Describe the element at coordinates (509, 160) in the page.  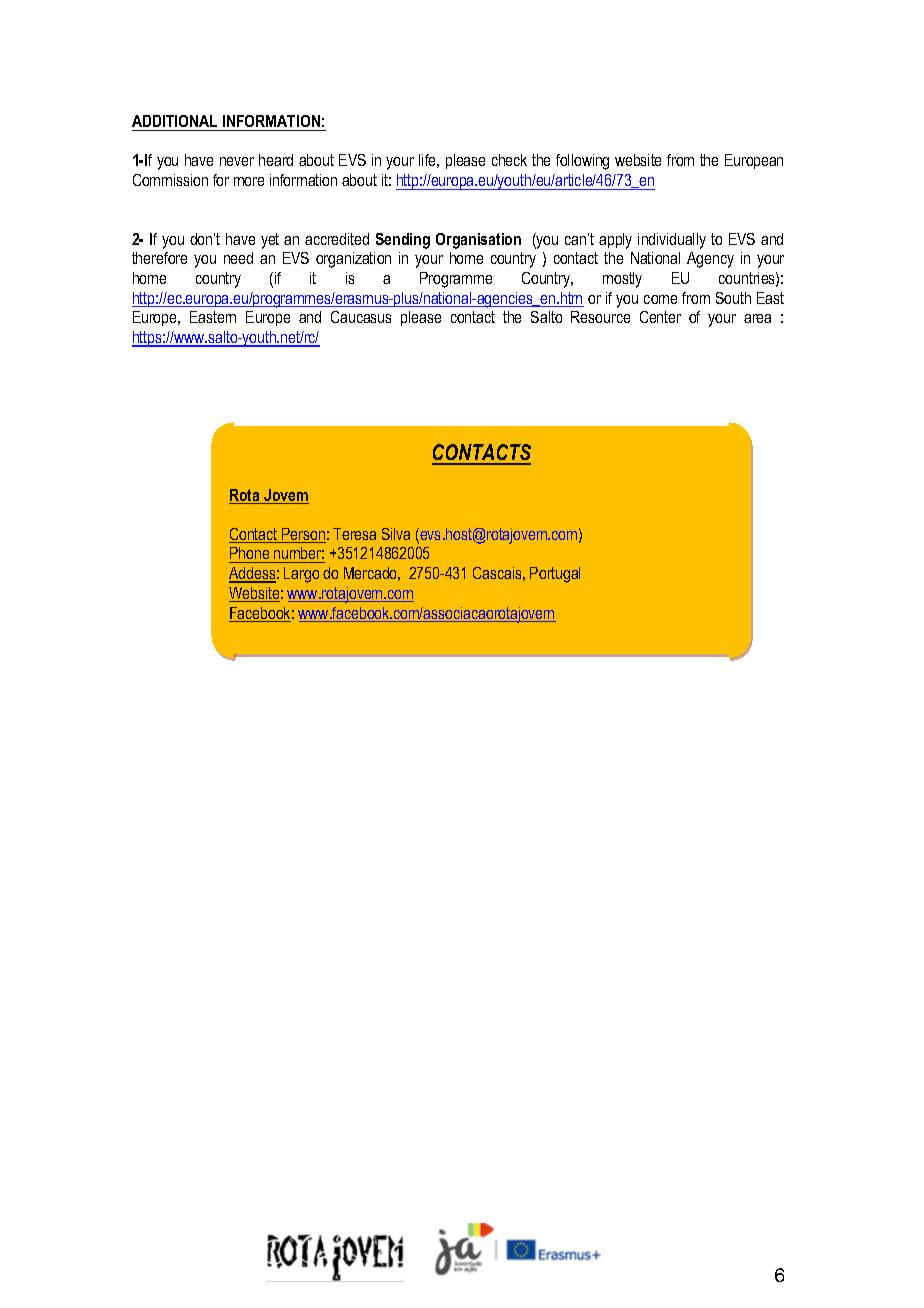
I see `check` at that location.
